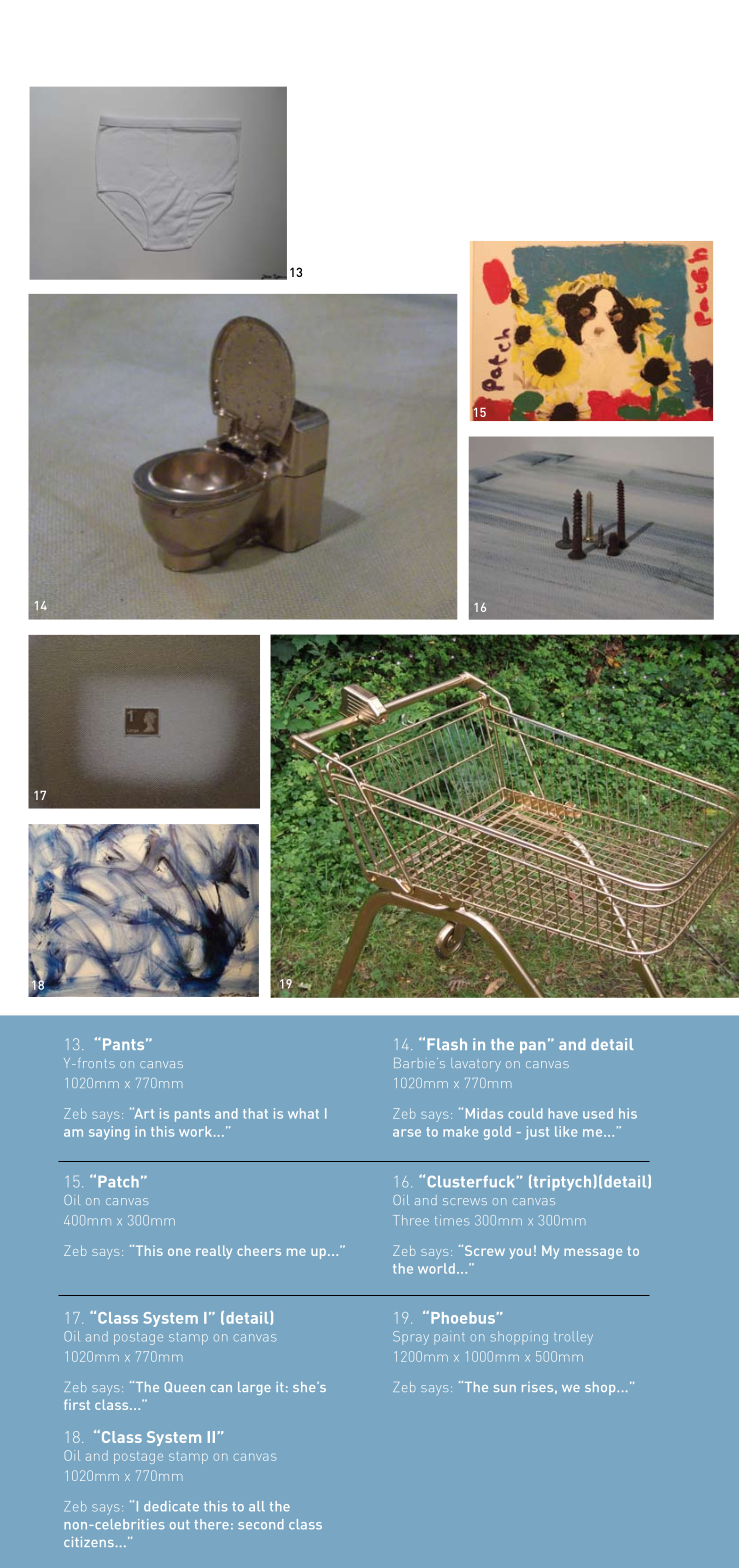 This page has height=1568, width=739. Describe the element at coordinates (520, 1253) in the page. I see `you` at that location.
